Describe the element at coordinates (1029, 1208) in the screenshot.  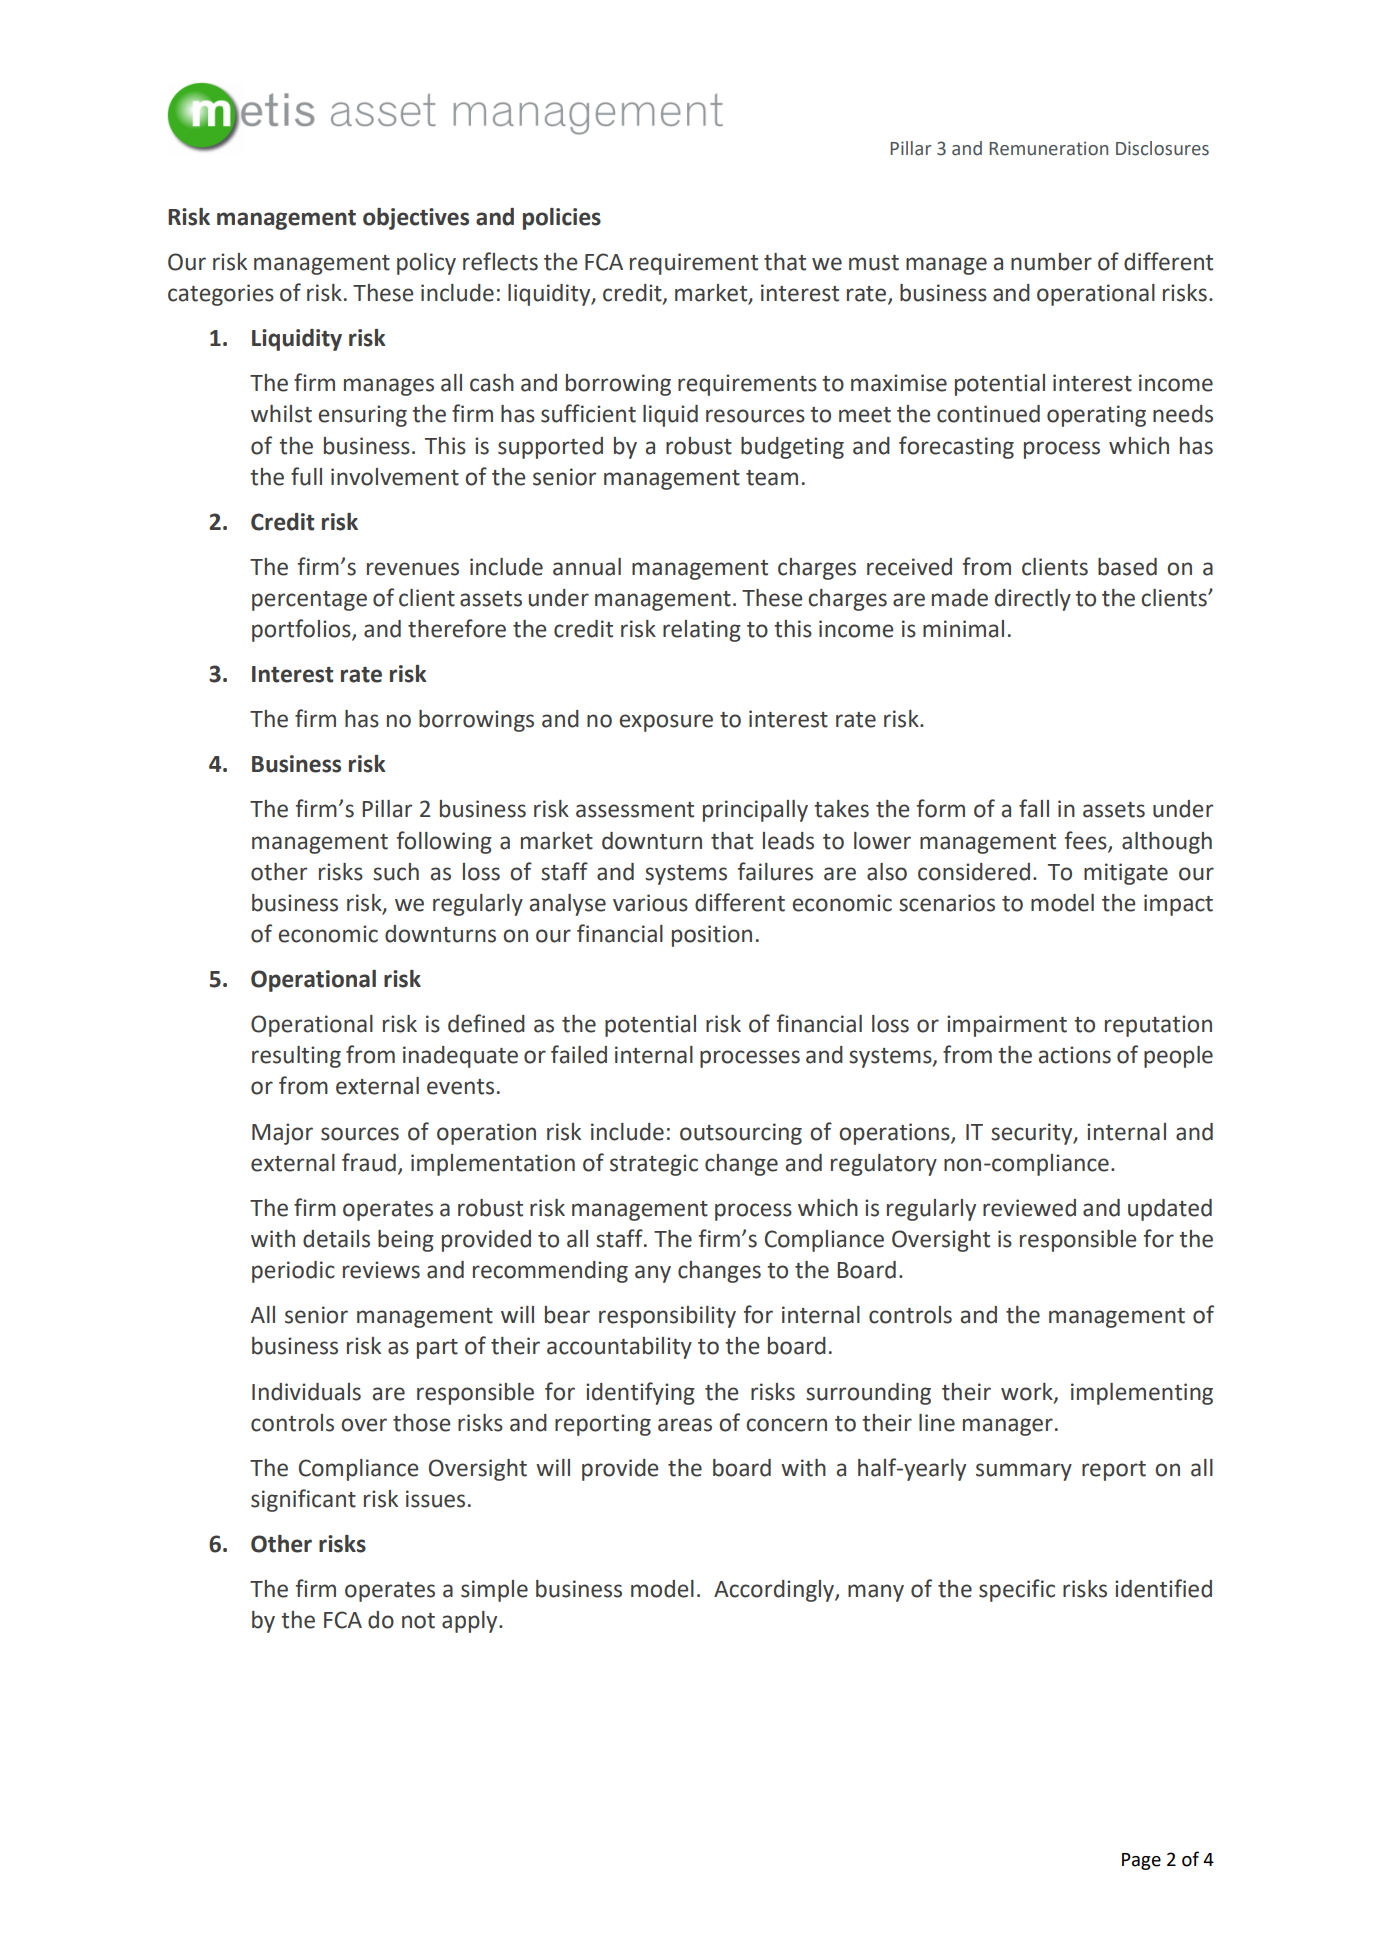
I see `reviewed` at that location.
